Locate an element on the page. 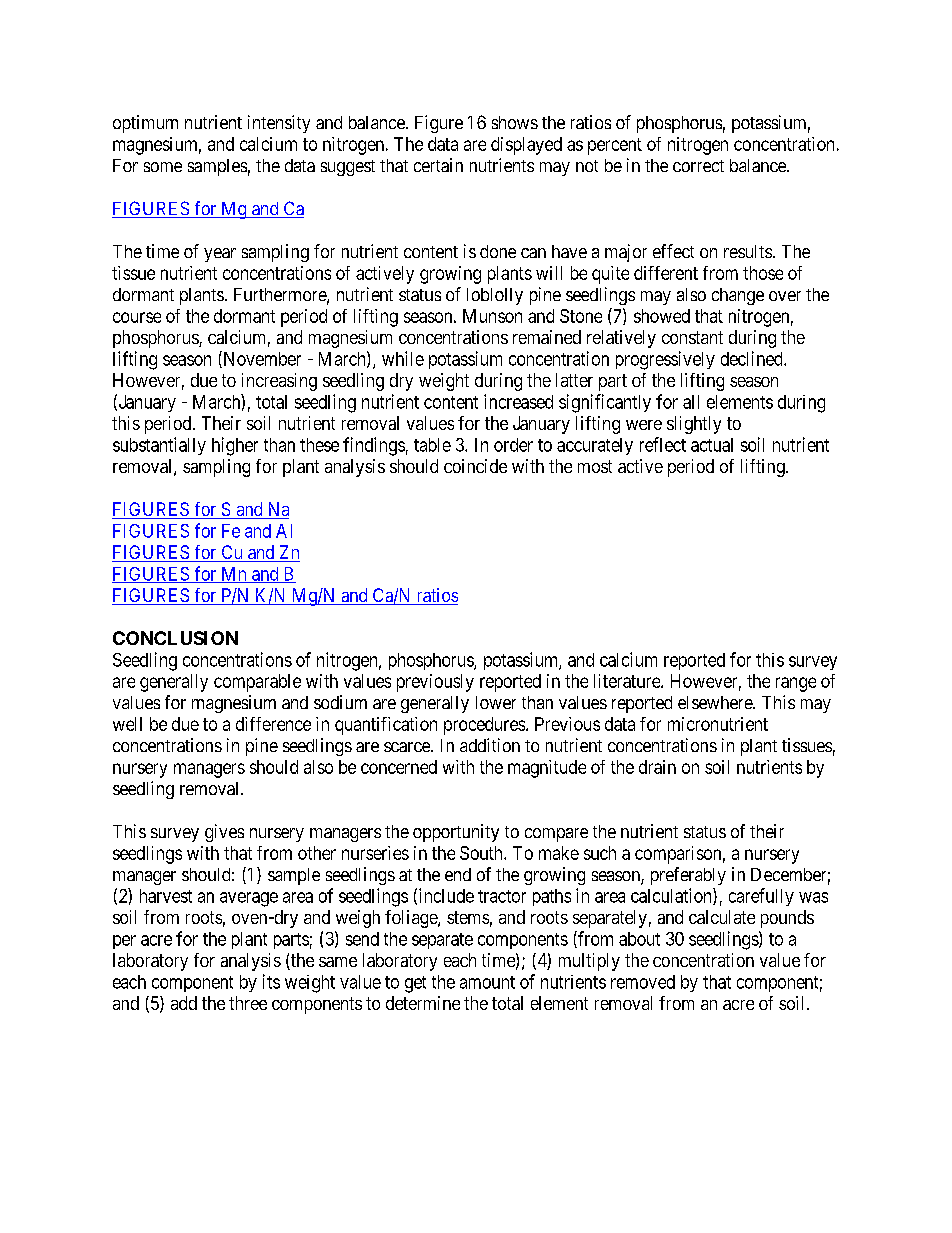  actual is located at coordinates (712, 445).
